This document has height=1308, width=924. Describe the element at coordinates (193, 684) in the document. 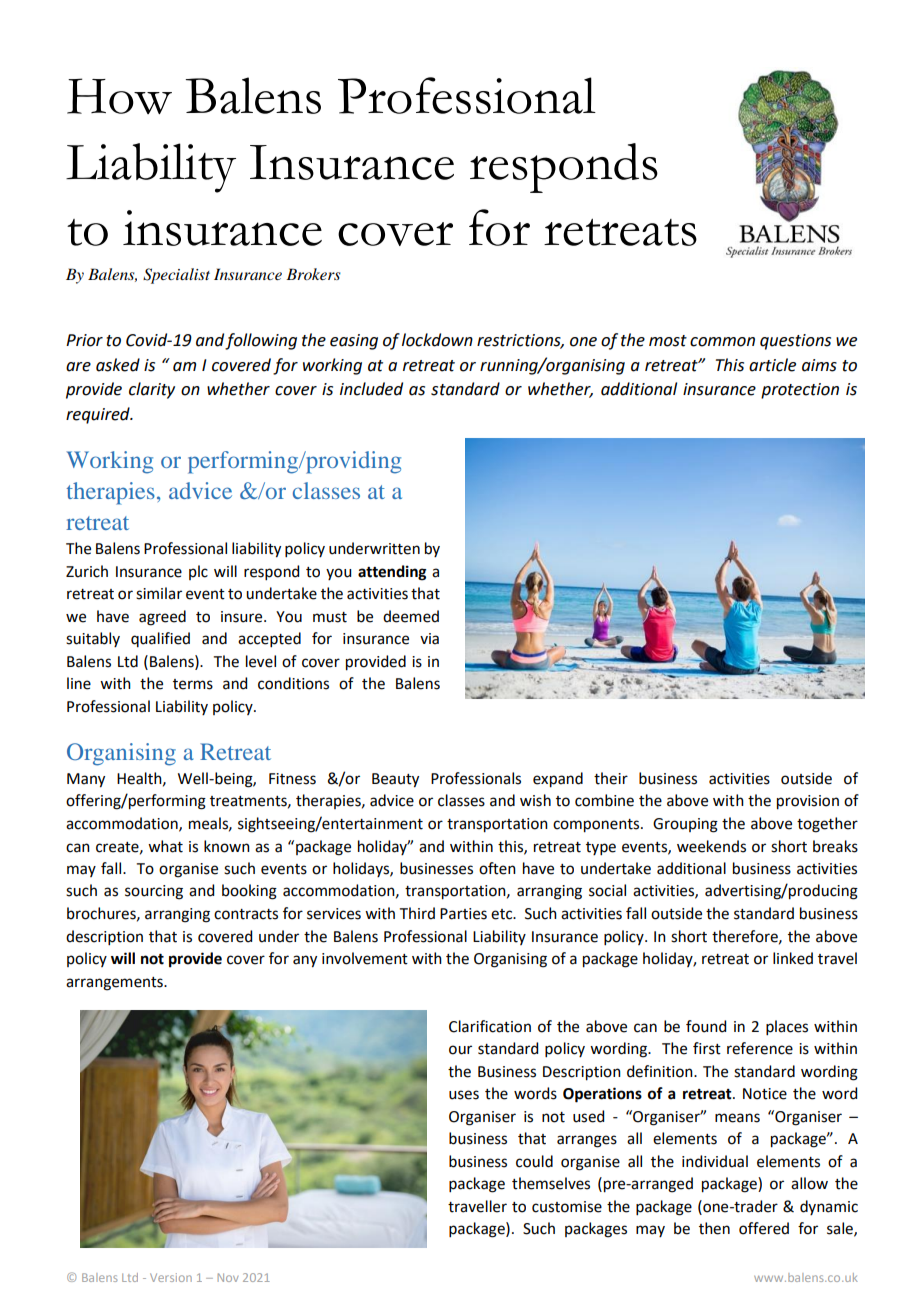

I see `terms` at that location.
